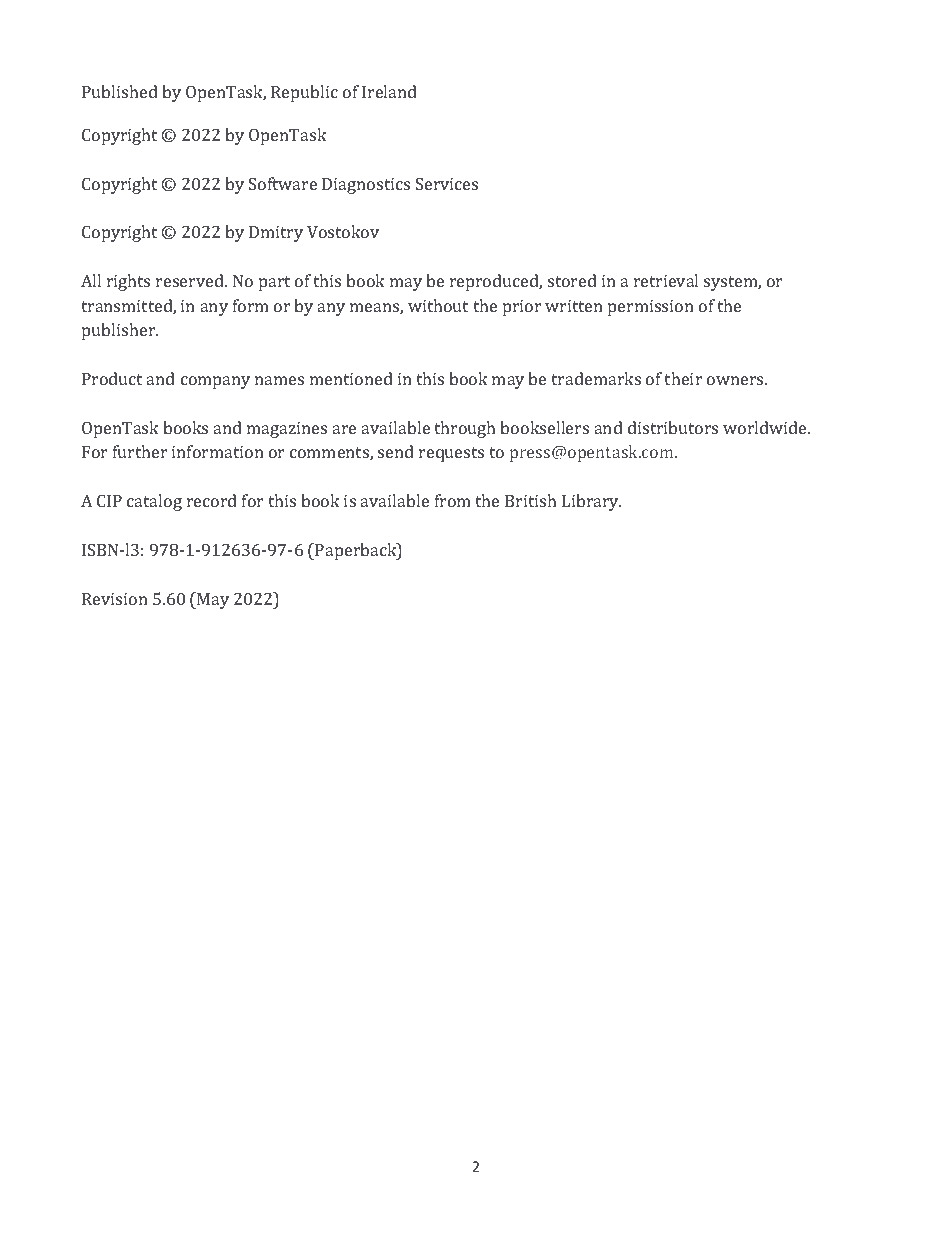 The image size is (952, 1251). Describe the element at coordinates (191, 280) in the screenshot. I see `reserved` at that location.
